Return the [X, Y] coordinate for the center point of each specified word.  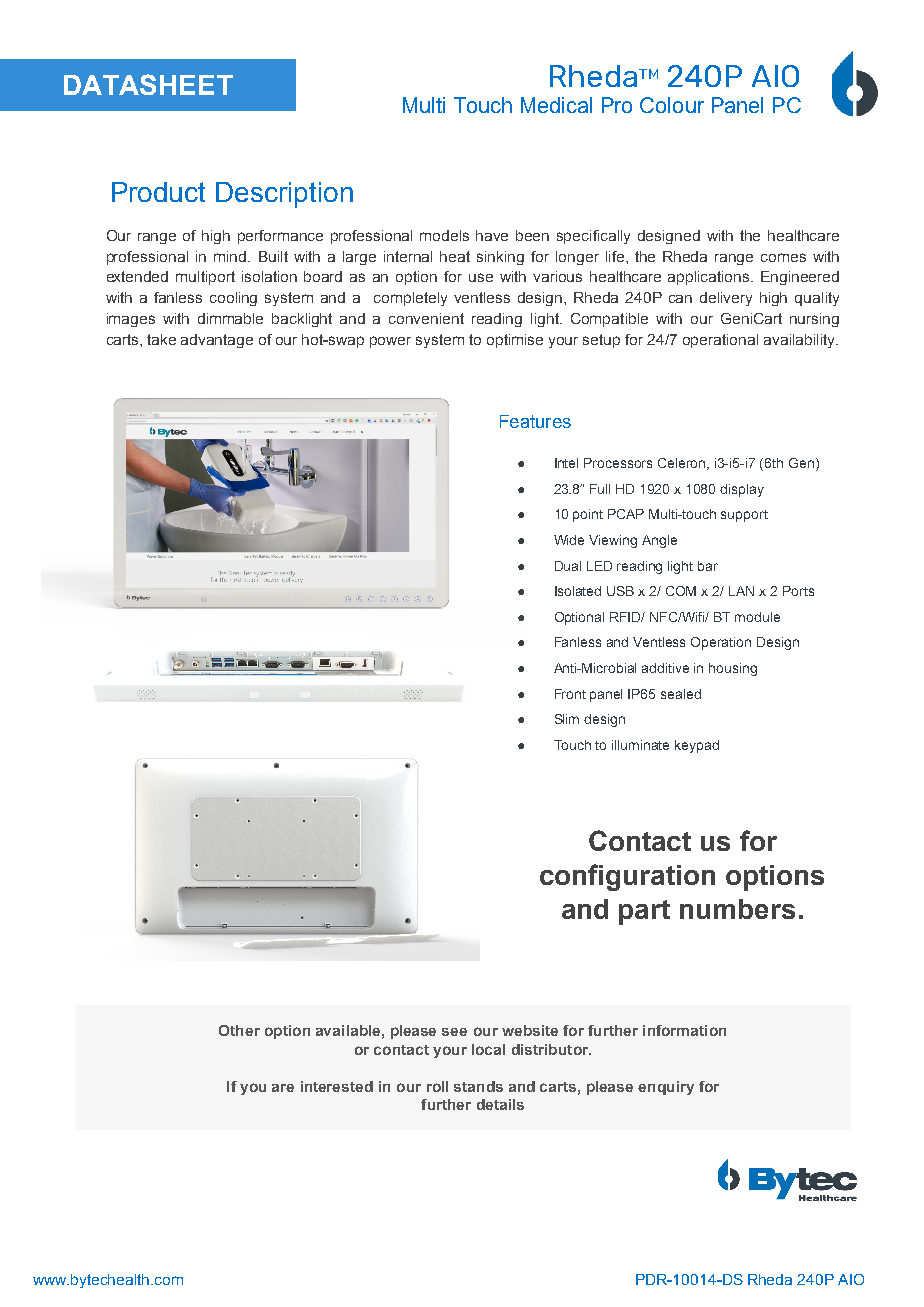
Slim [567, 719]
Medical [556, 105]
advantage [217, 341]
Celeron [683, 464]
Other [239, 1030]
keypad [697, 746]
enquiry [666, 1088]
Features [535, 421]
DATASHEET [148, 84]
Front [570, 694]
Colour [672, 105]
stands [478, 1086]
